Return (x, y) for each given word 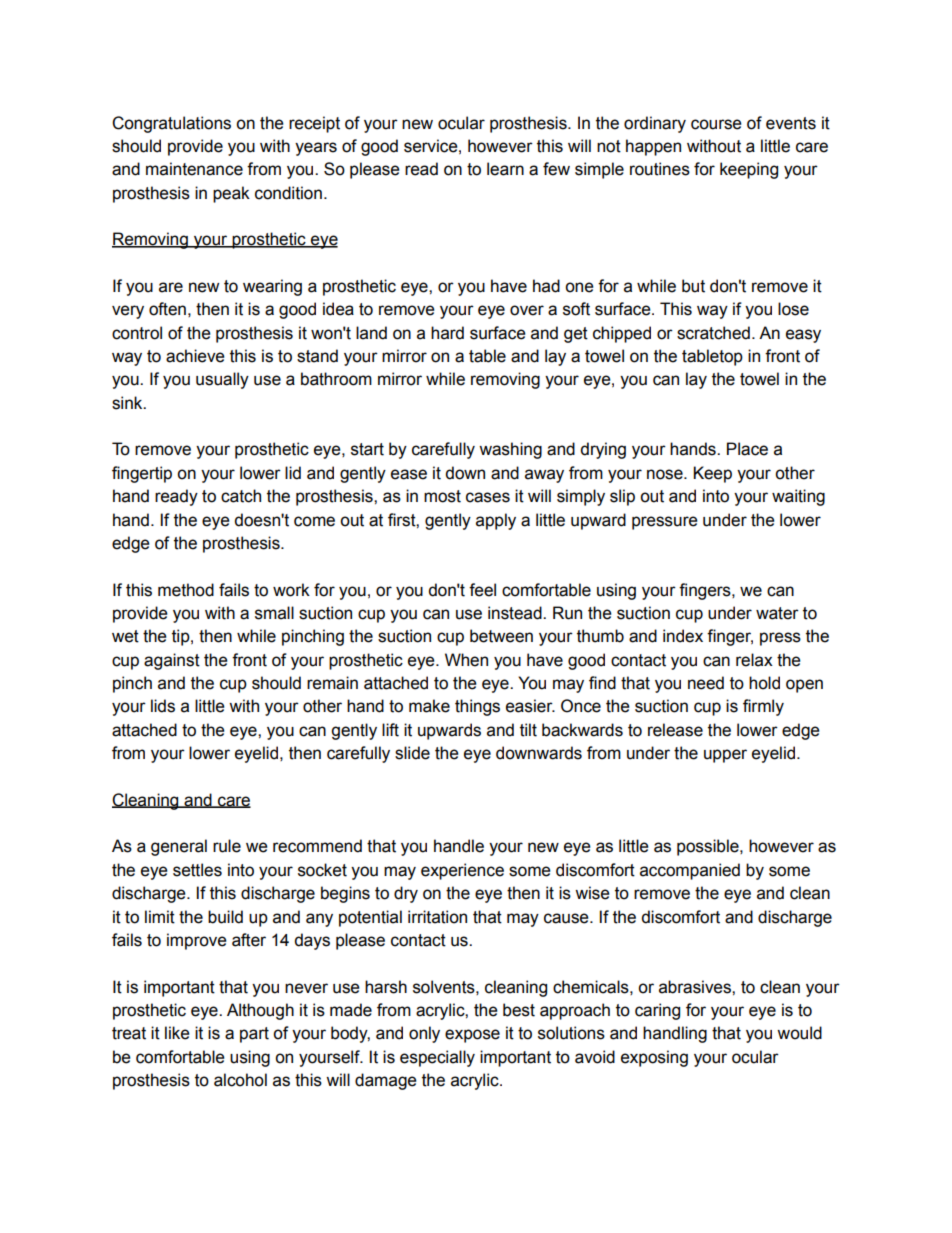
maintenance (194, 169)
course (716, 124)
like (177, 1033)
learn (505, 169)
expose (472, 1036)
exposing (654, 1058)
